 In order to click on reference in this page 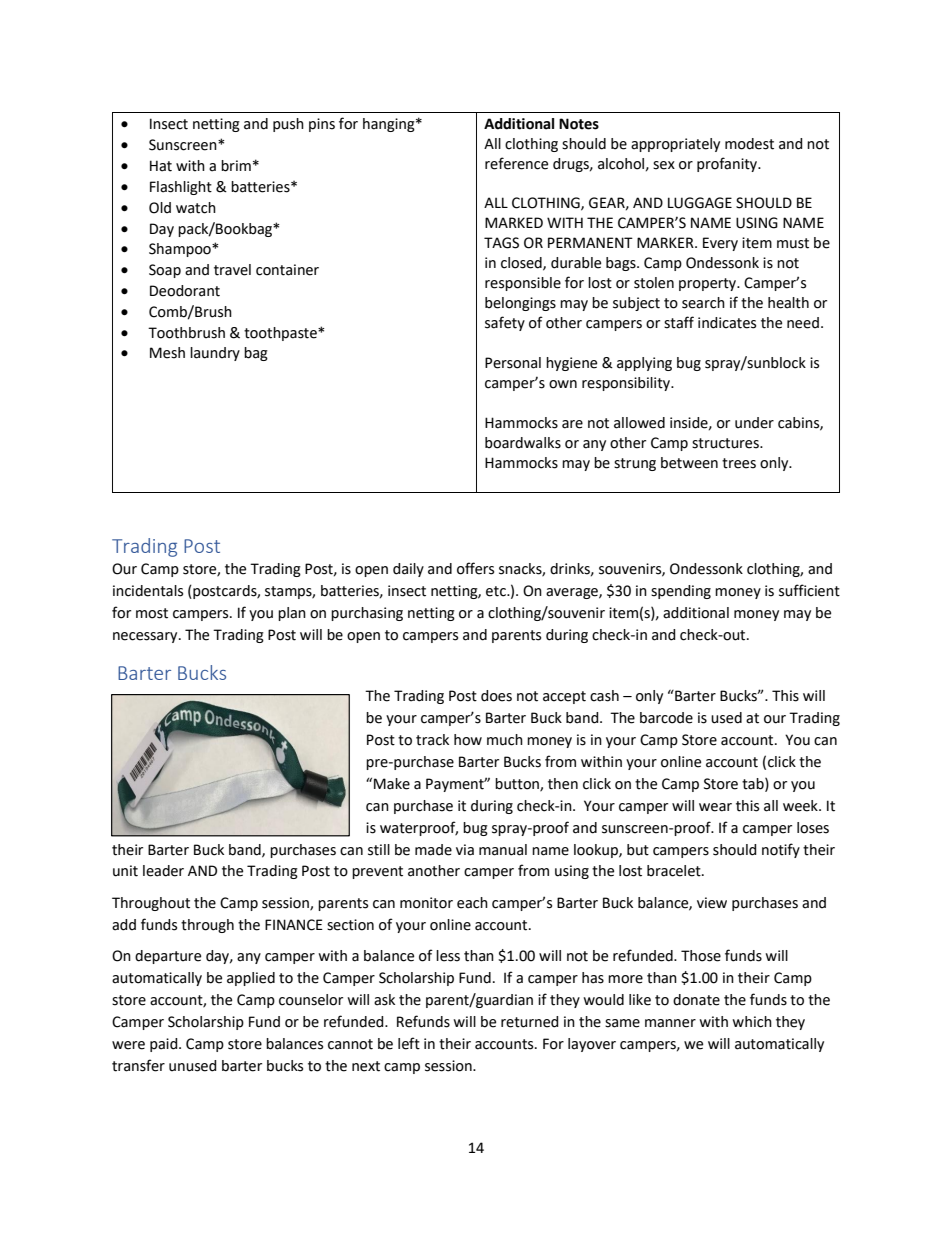, I will do `click(516, 163)`.
